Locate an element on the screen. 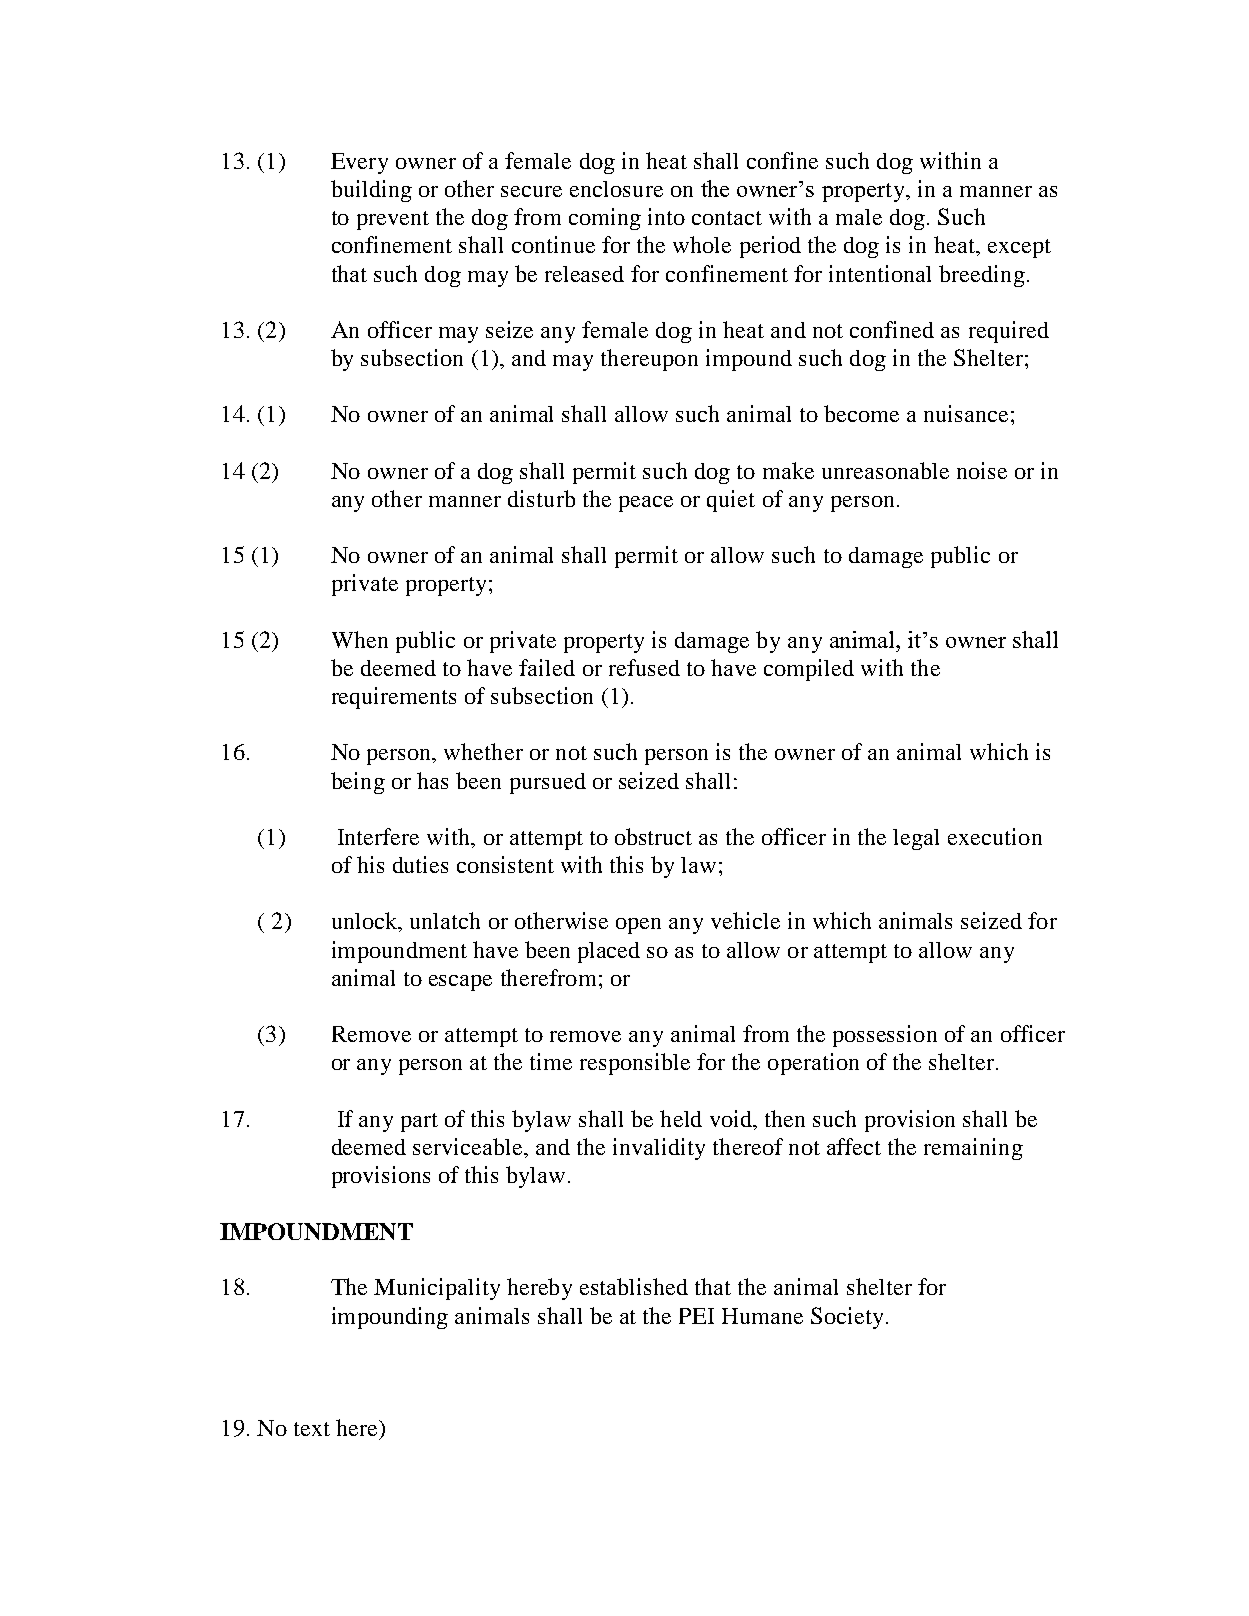 The image size is (1249, 1616). Society is located at coordinates (847, 1318).
